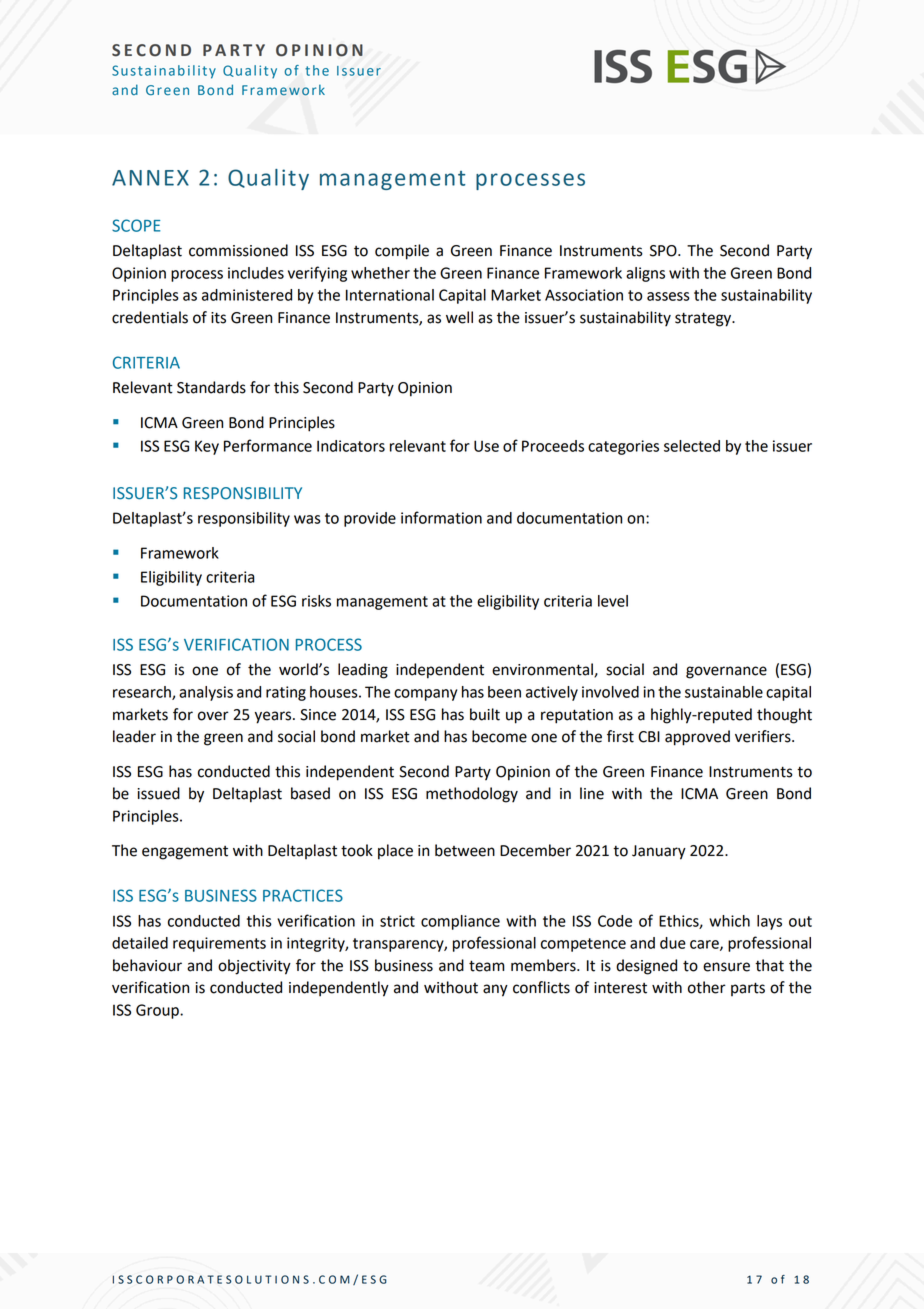  What do you see at coordinates (485, 714) in the screenshot?
I see `built` at bounding box center [485, 714].
